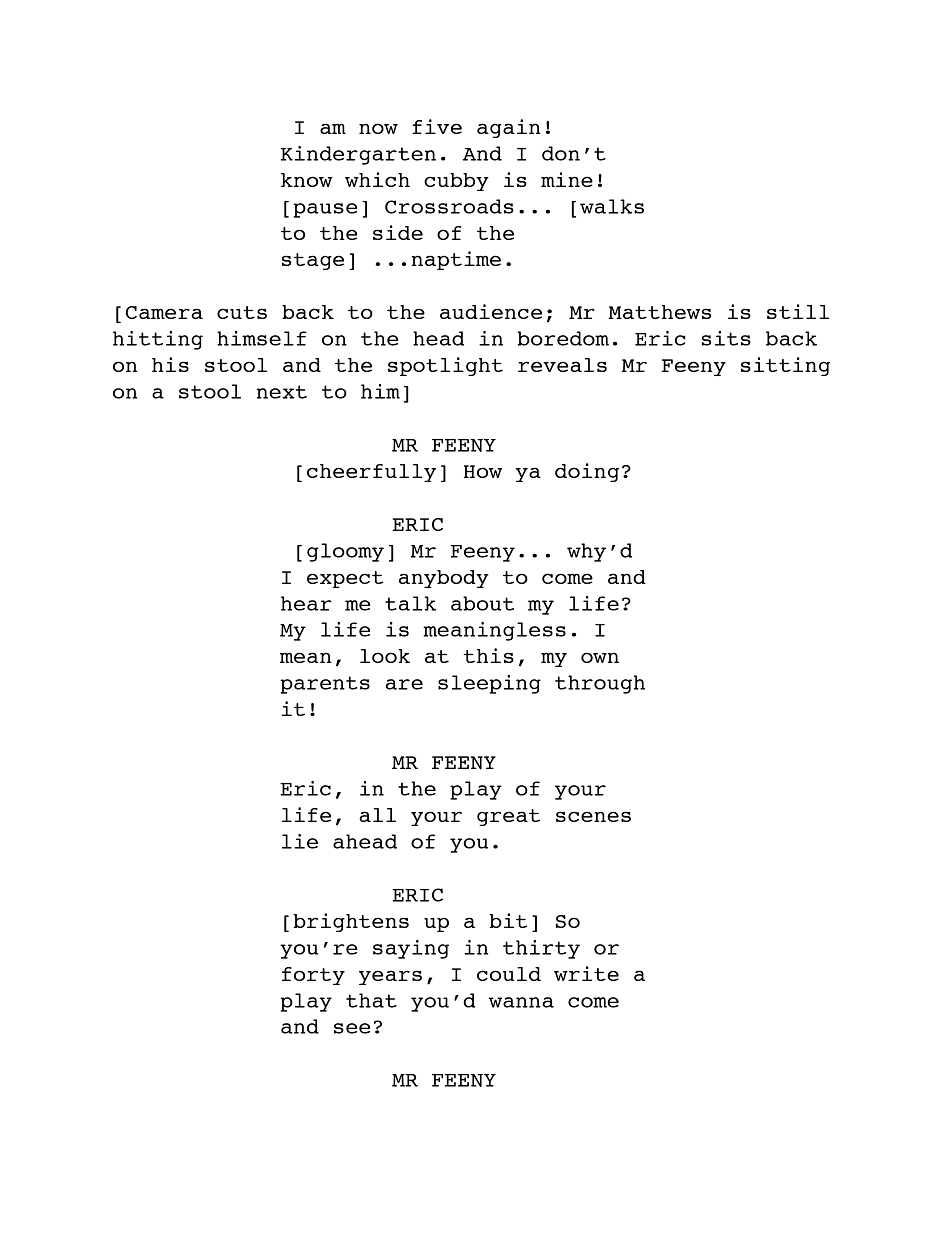  Describe the element at coordinates (282, 392) in the document. I see `next` at that location.
